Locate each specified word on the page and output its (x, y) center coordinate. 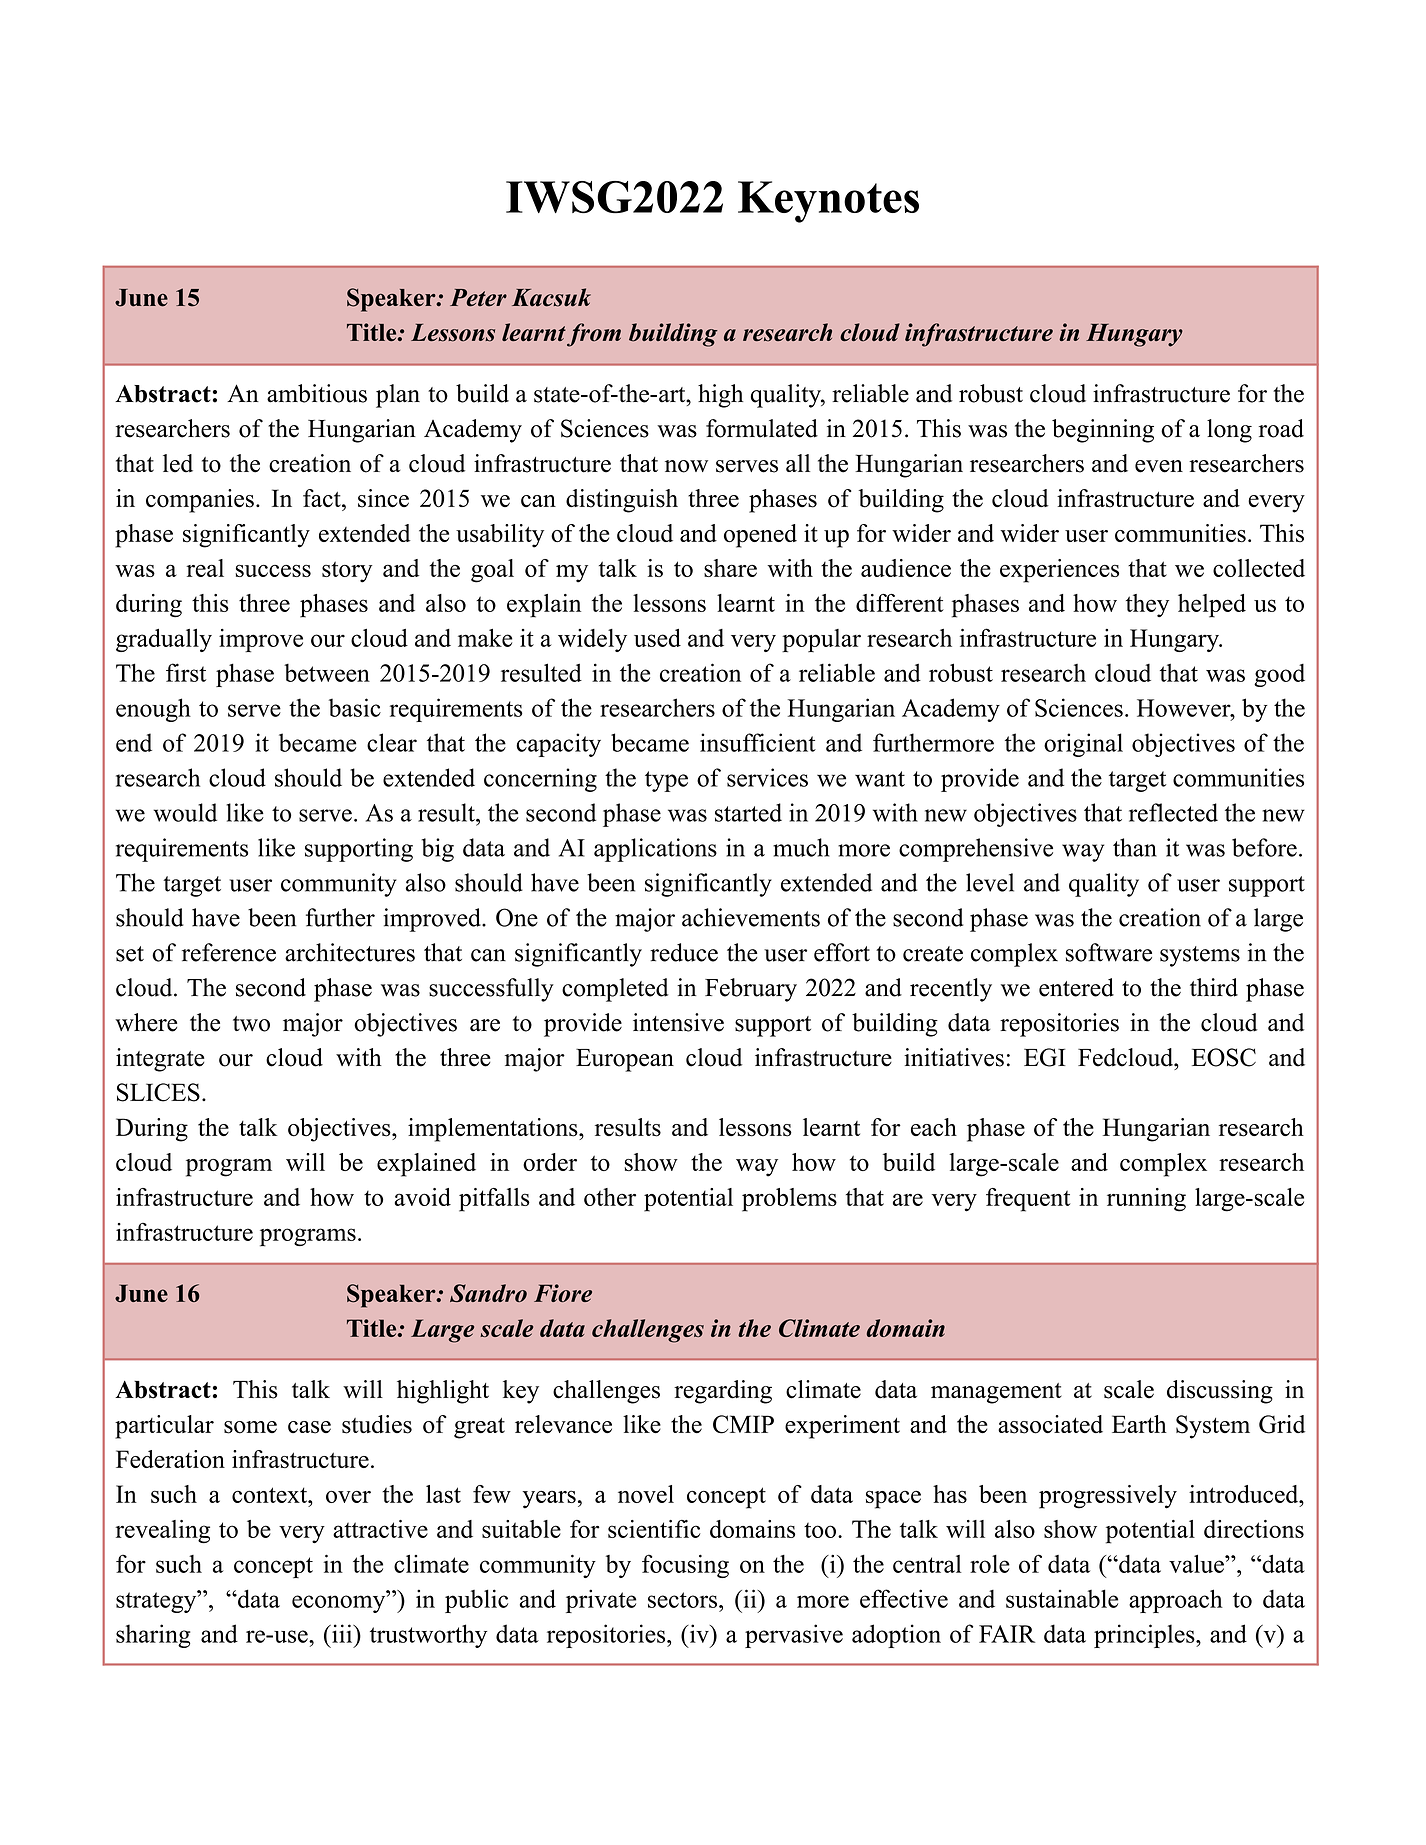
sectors (684, 1600)
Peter (478, 298)
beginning (1103, 431)
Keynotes (828, 202)
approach (1176, 1601)
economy (340, 1604)
